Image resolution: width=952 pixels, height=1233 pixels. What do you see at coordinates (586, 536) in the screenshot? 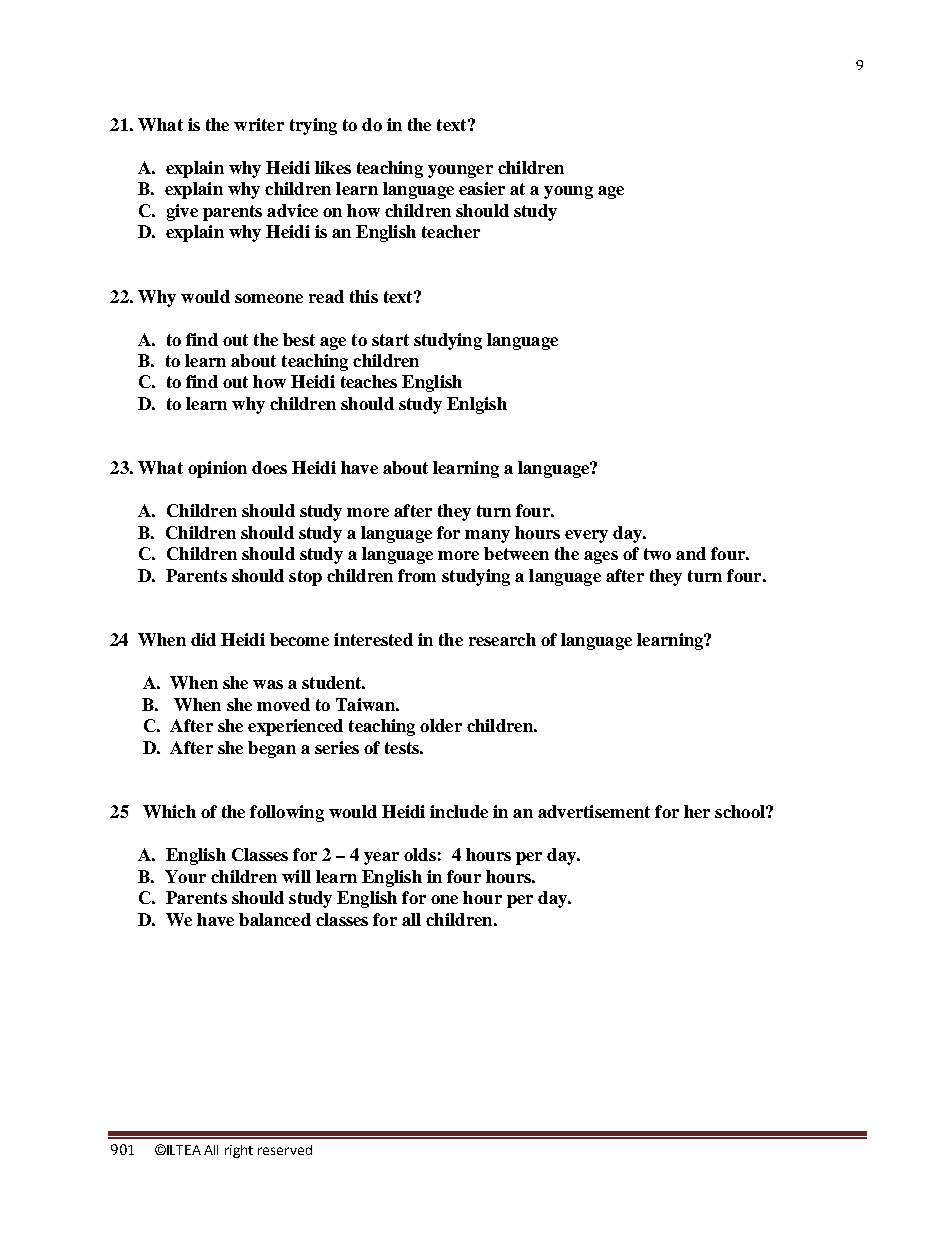
I see `every` at bounding box center [586, 536].
